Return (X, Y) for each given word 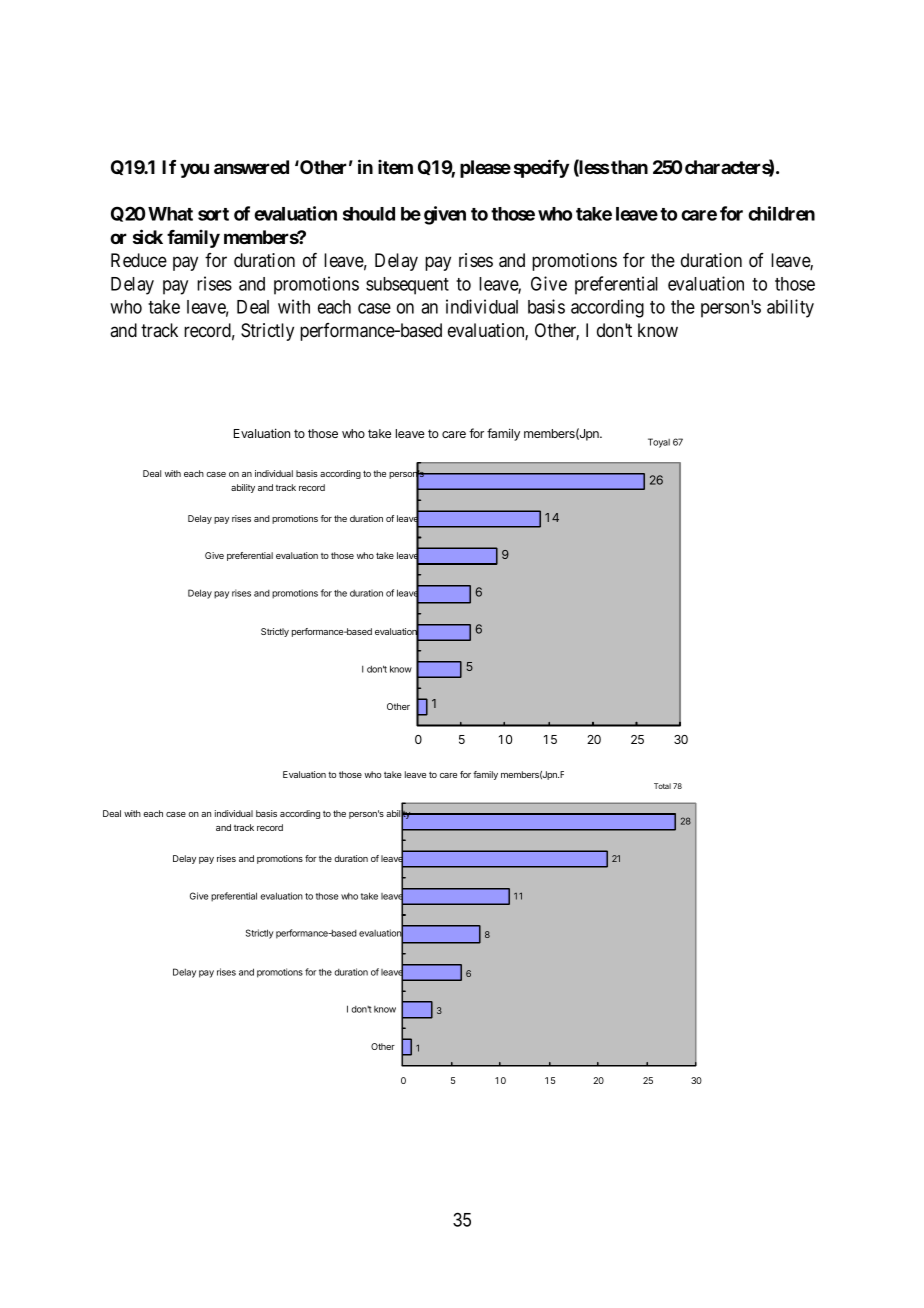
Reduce (139, 260)
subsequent (407, 286)
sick (148, 236)
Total (662, 786)
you (194, 170)
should (369, 214)
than (629, 167)
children (781, 213)
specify (541, 168)
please (485, 169)
